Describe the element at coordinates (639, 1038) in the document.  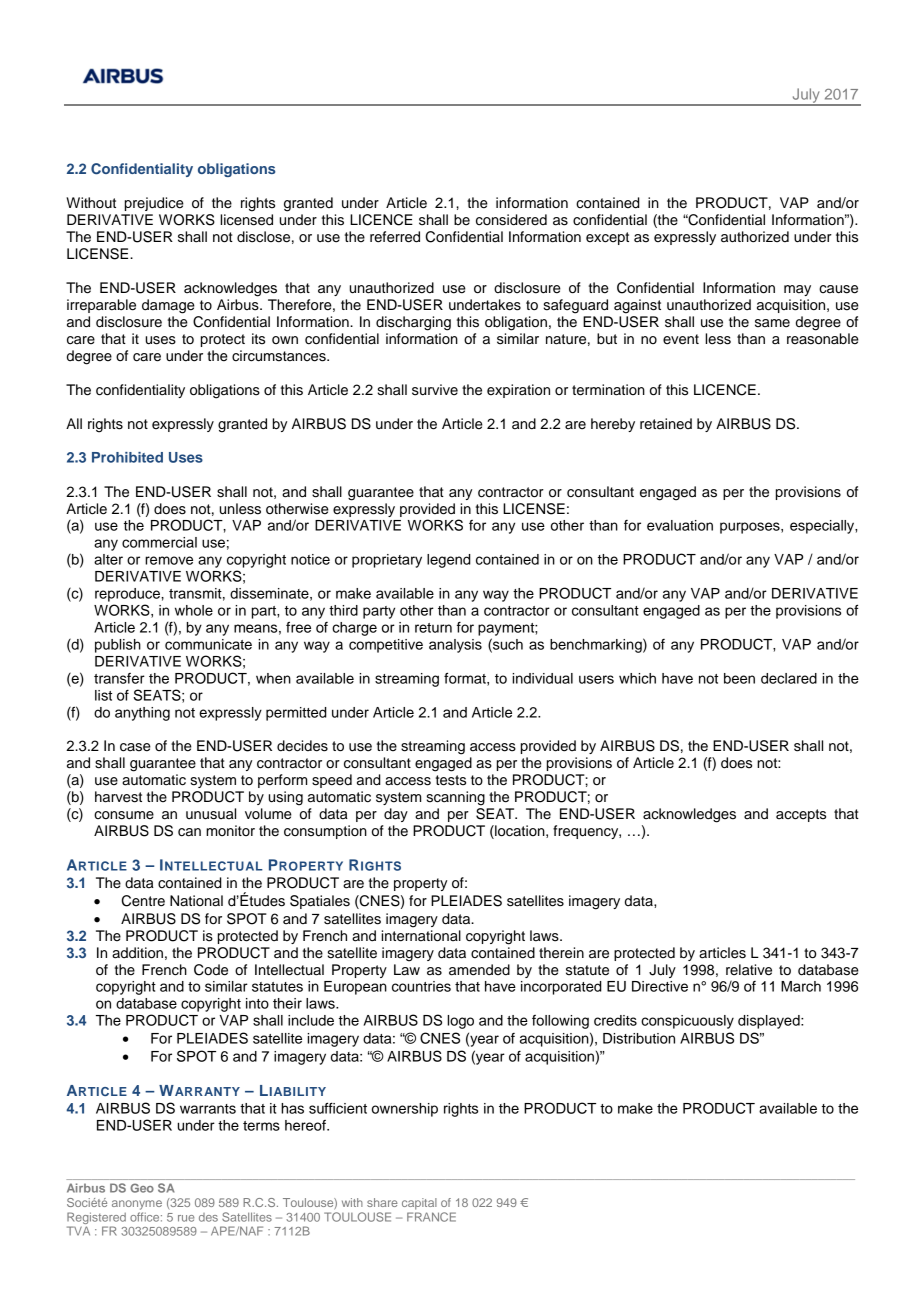
I see `Distribution` at that location.
